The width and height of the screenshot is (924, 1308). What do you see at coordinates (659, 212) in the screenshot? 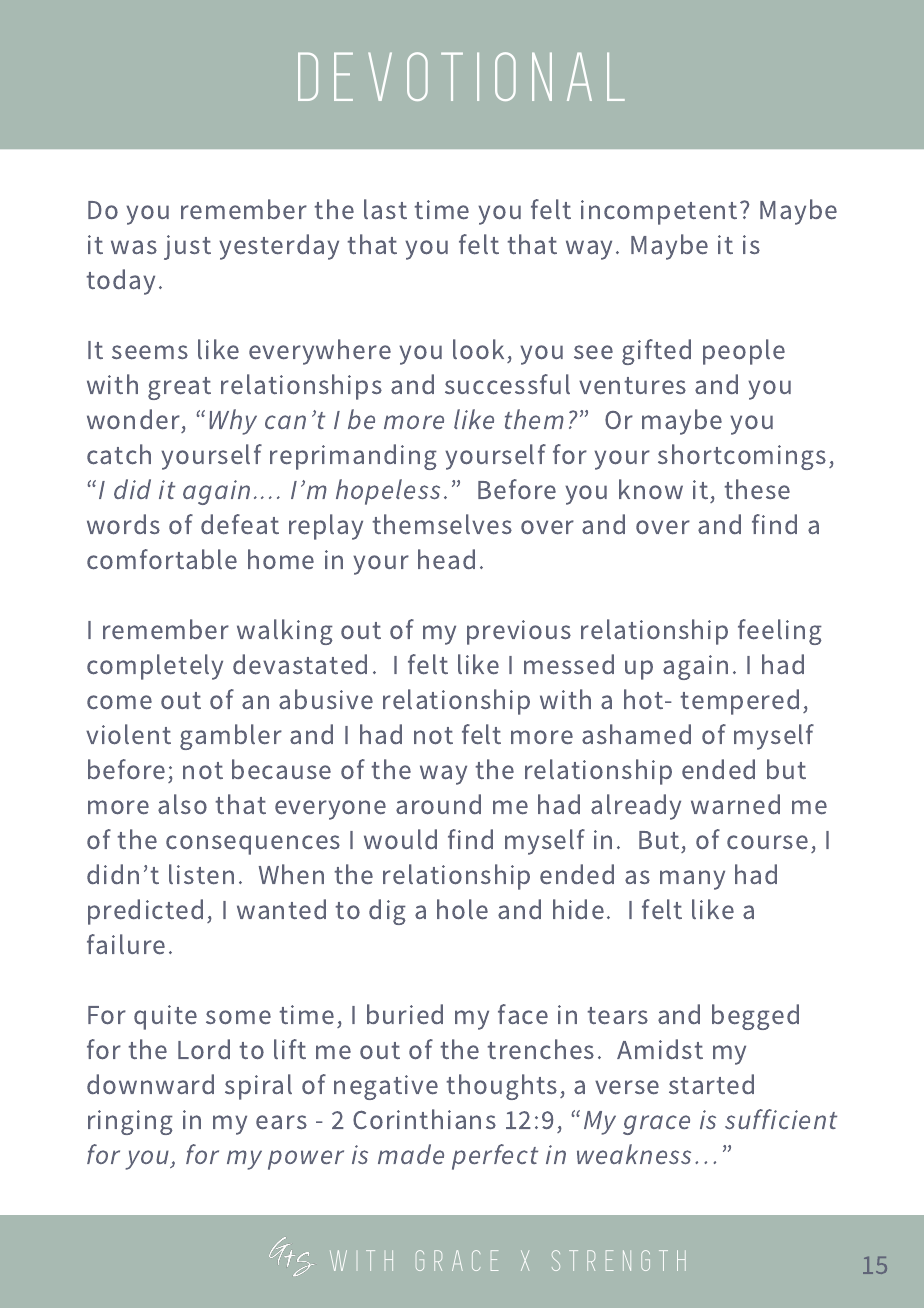
I see `incompetent` at bounding box center [659, 212].
